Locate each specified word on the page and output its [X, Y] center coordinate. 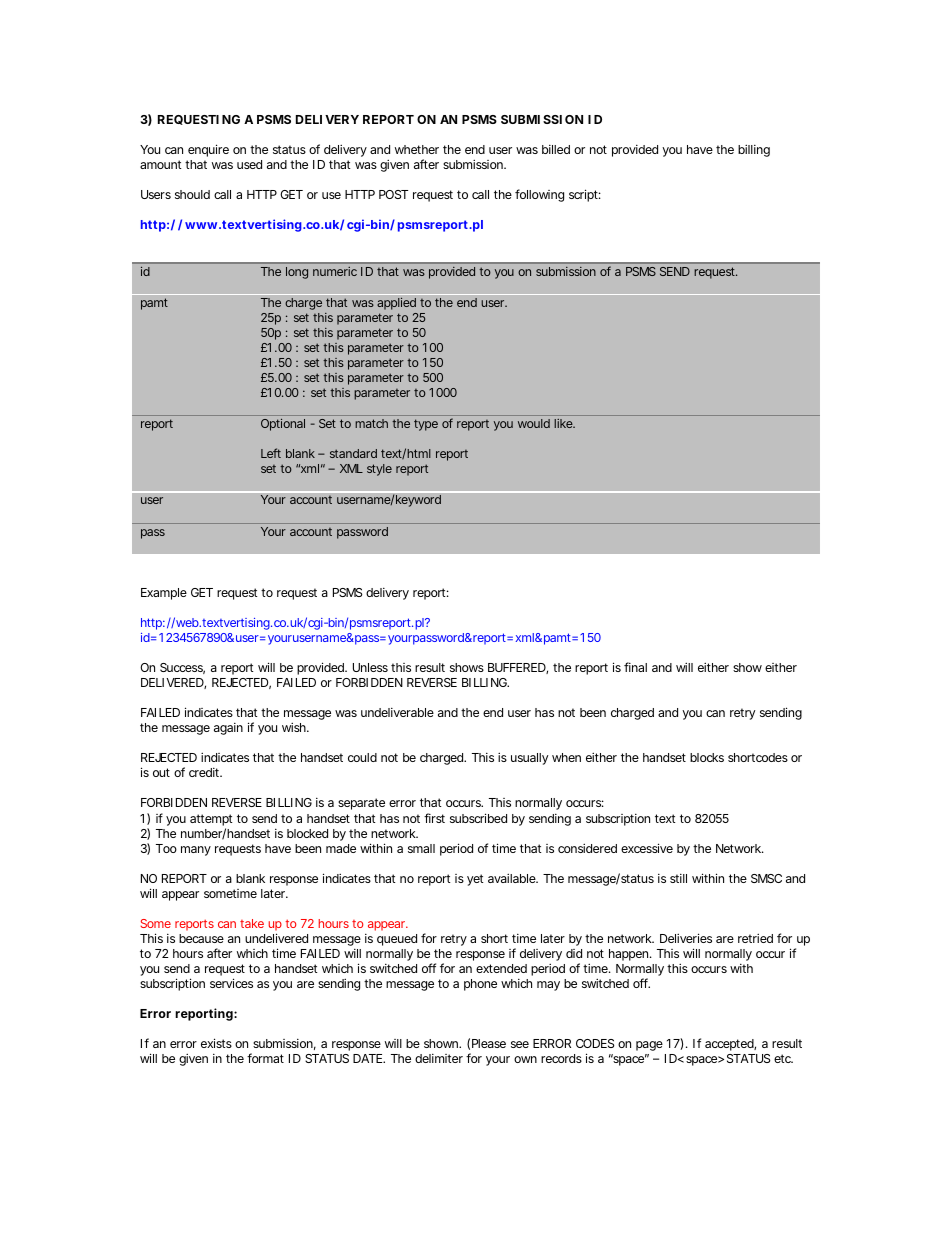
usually [529, 759]
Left [271, 453]
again [228, 729]
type [426, 425]
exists [216, 1043]
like [564, 423]
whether [417, 149]
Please [489, 1043]
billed [556, 149]
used [249, 164]
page [649, 1046]
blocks [707, 757]
